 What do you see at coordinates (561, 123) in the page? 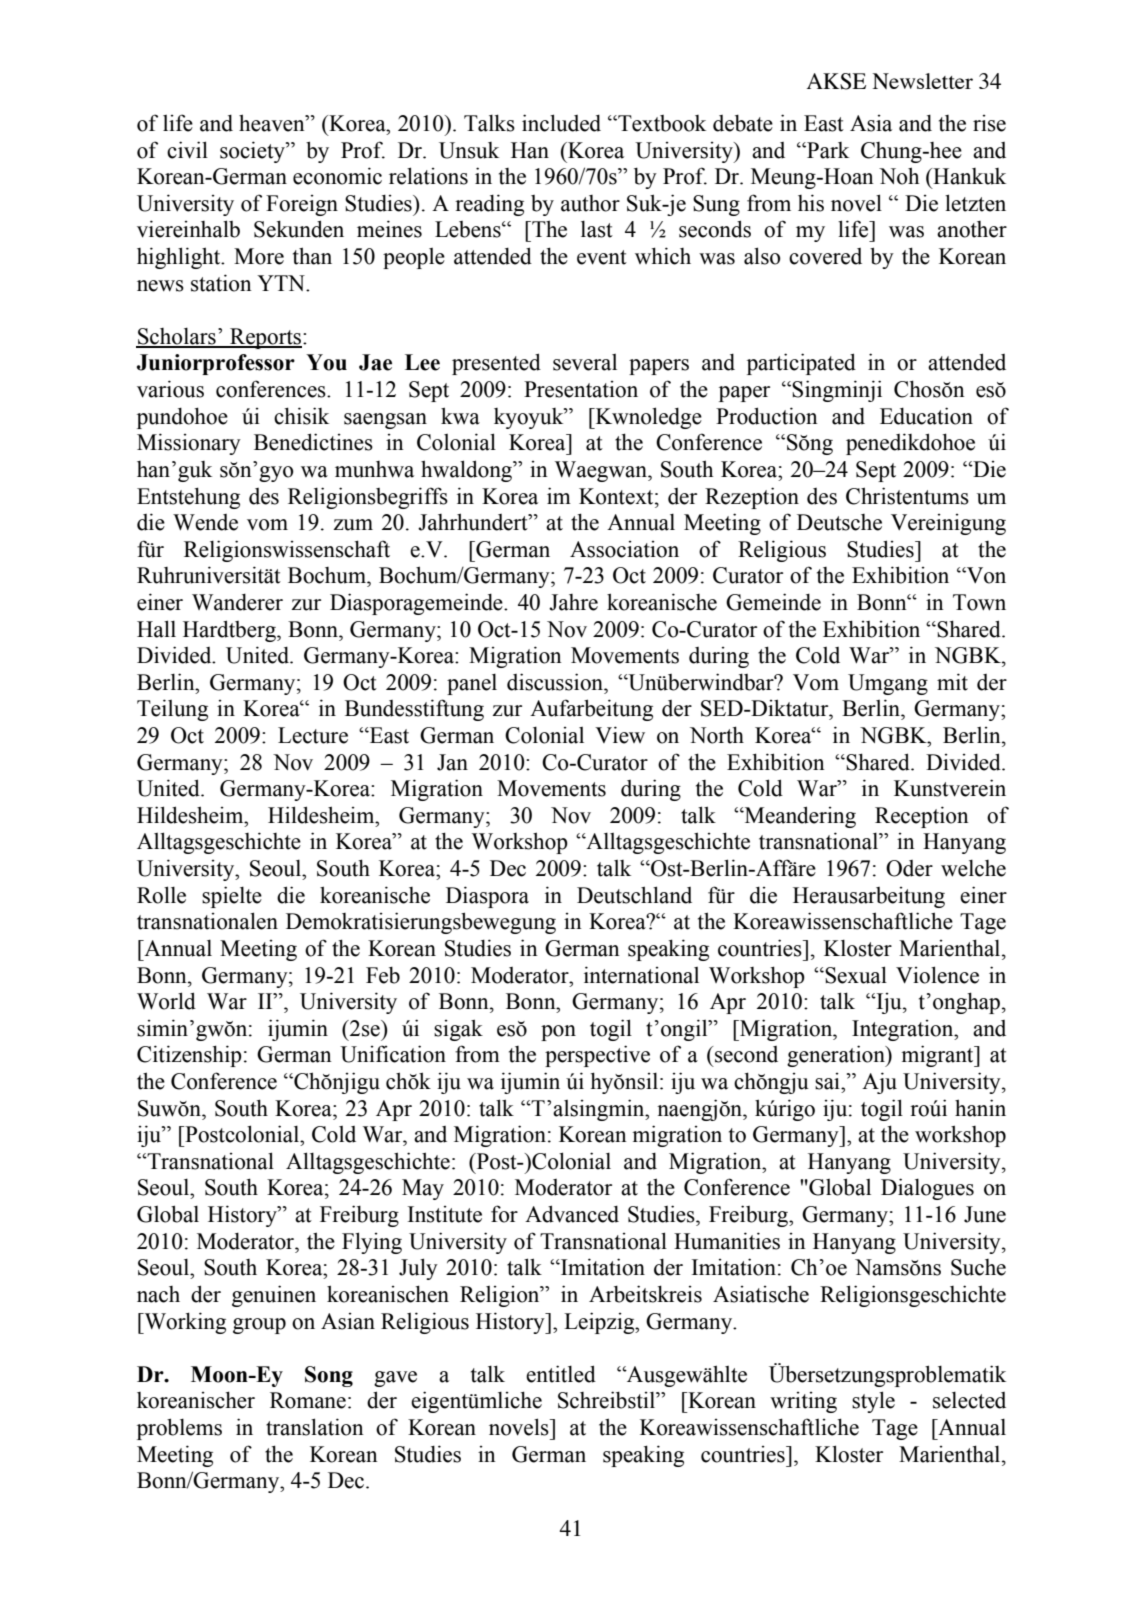
I see `included` at bounding box center [561, 123].
